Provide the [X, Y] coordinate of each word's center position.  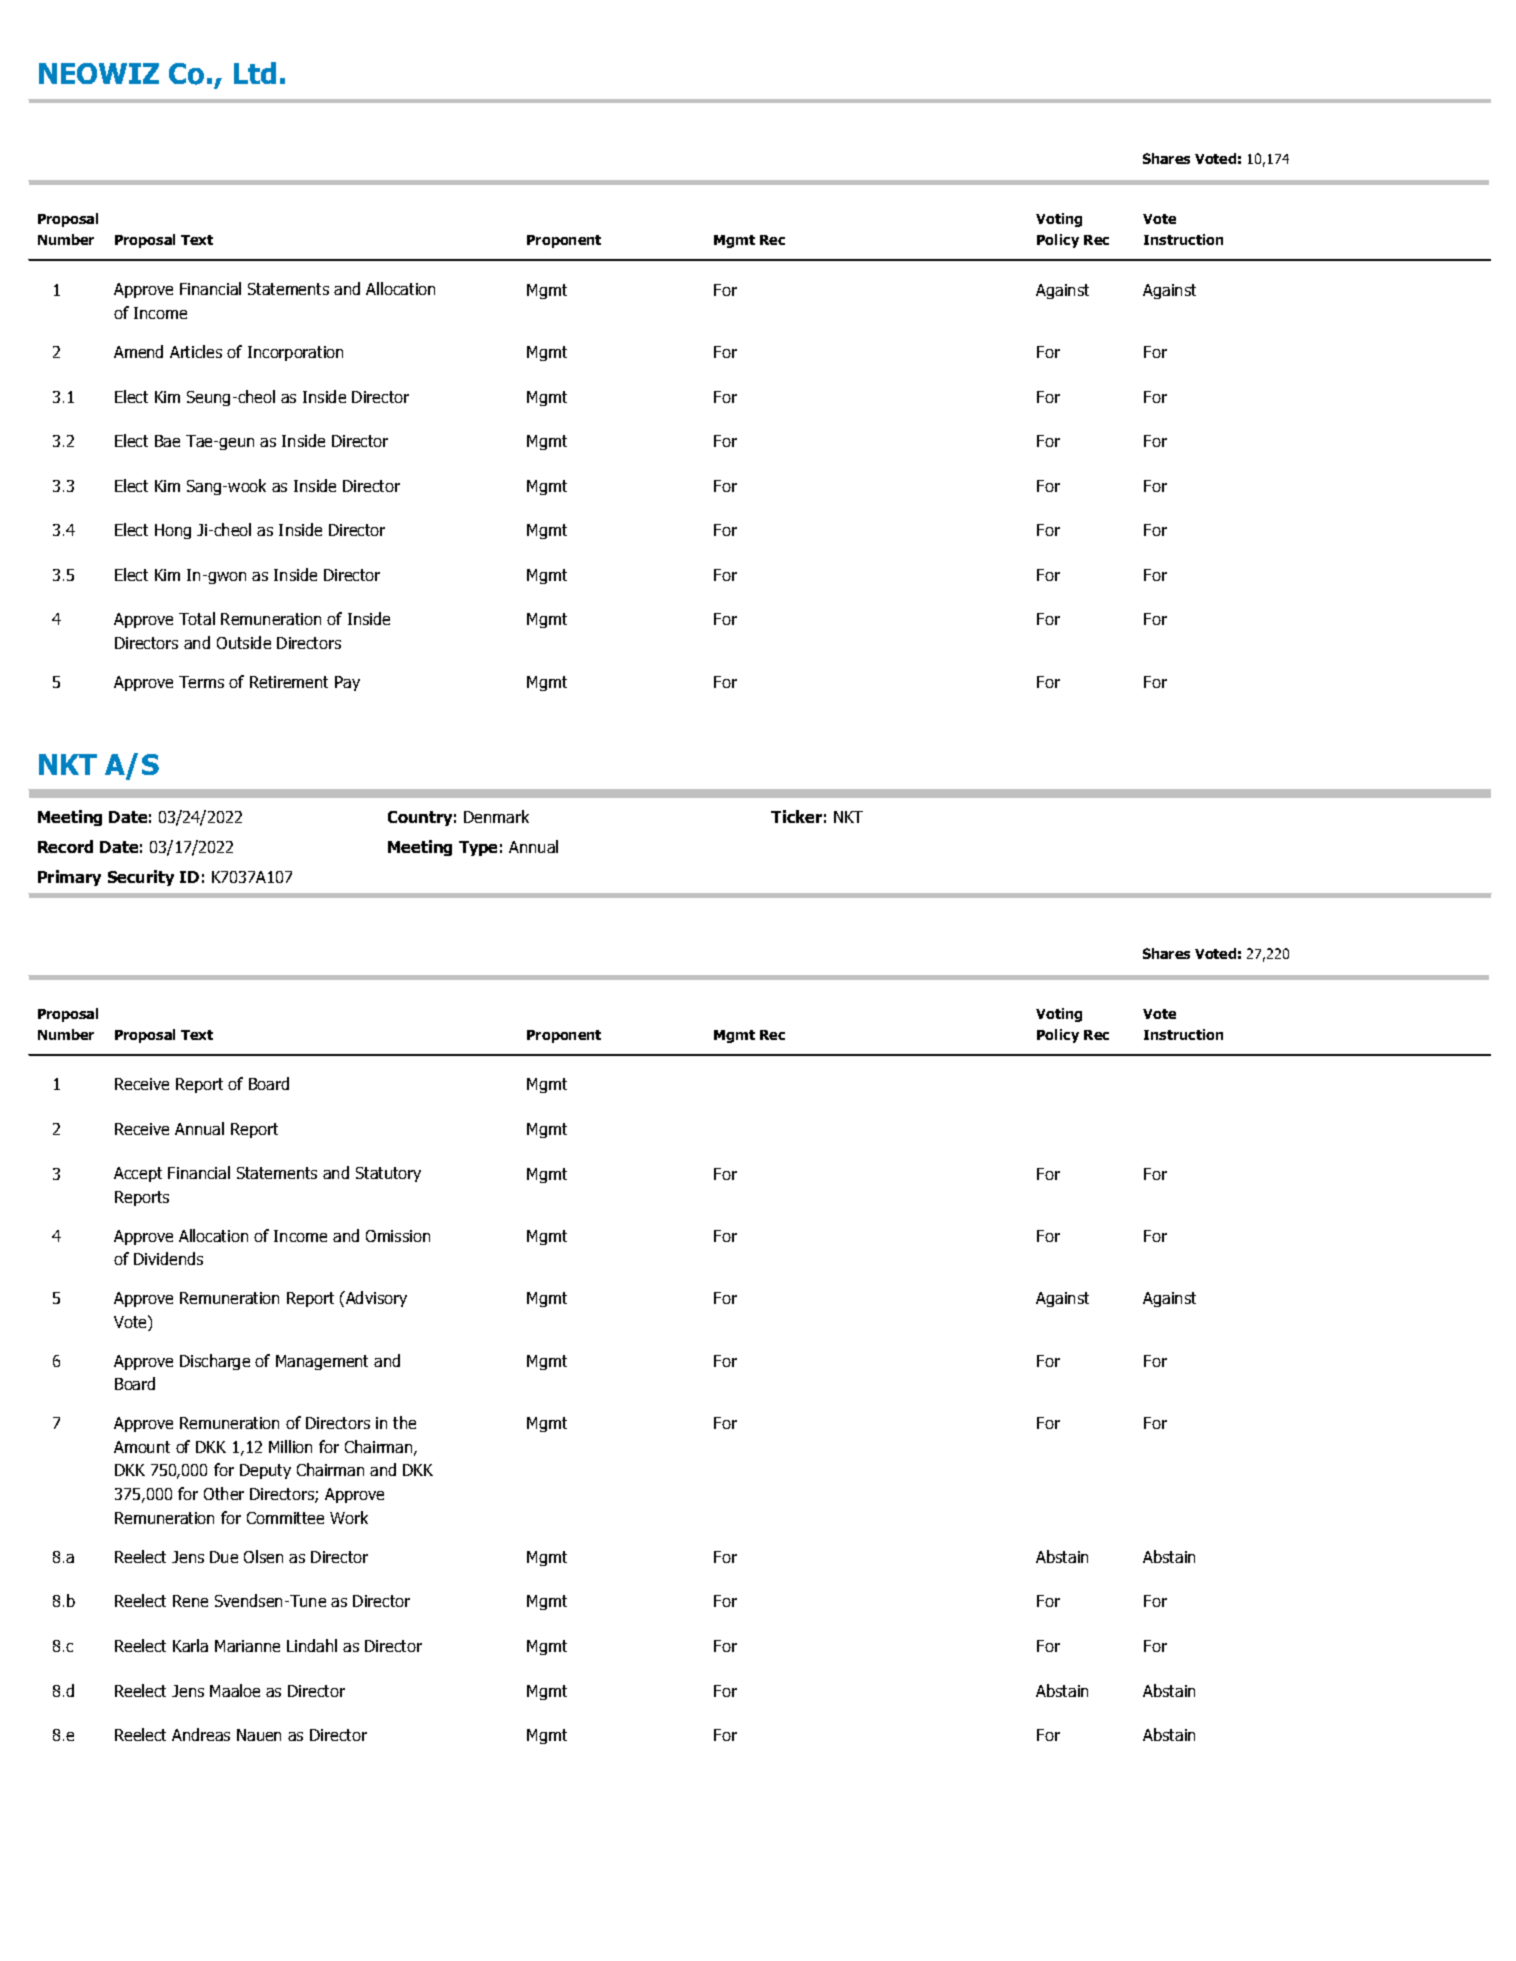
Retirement [289, 682]
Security [141, 878]
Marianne [247, 1646]
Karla [190, 1645]
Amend [138, 351]
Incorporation [295, 353]
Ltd [255, 73]
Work [349, 1517]
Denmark [496, 816]
